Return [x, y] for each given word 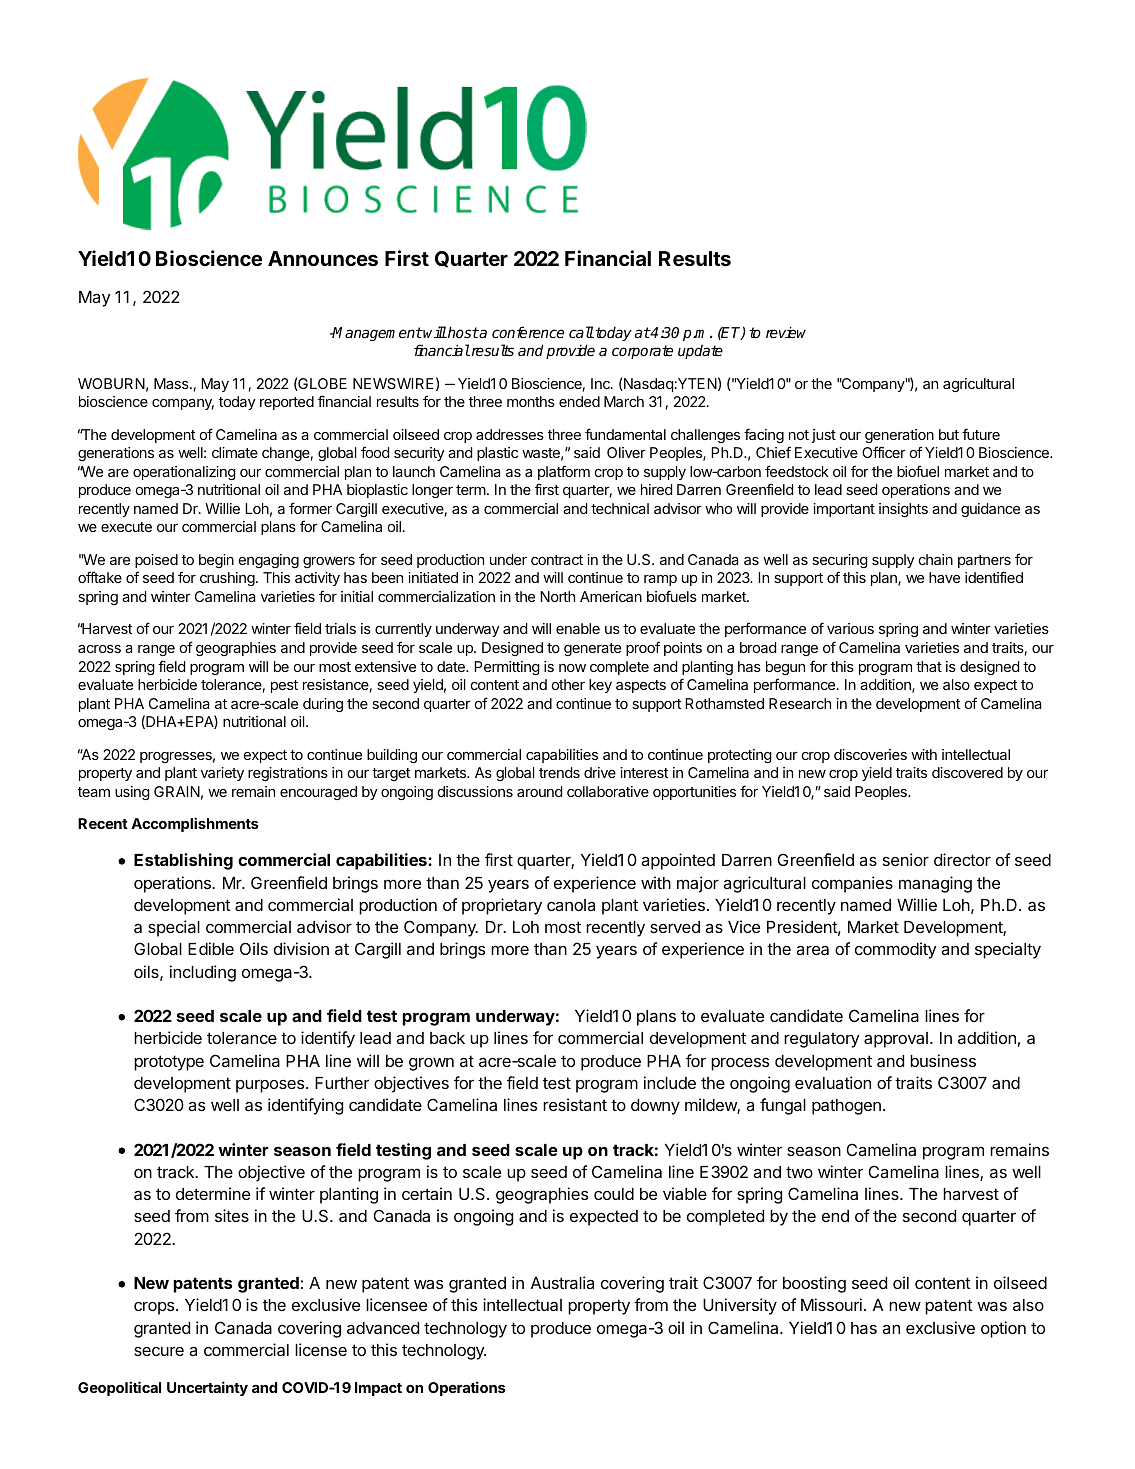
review [786, 332]
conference [528, 332]
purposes [271, 1086]
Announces [323, 258]
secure [159, 1351]
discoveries [870, 754]
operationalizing [184, 473]
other [568, 684]
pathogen [846, 1107]
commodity [896, 950]
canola [571, 905]
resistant [575, 1104]
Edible [211, 948]
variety [222, 774]
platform [564, 472]
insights [903, 510]
